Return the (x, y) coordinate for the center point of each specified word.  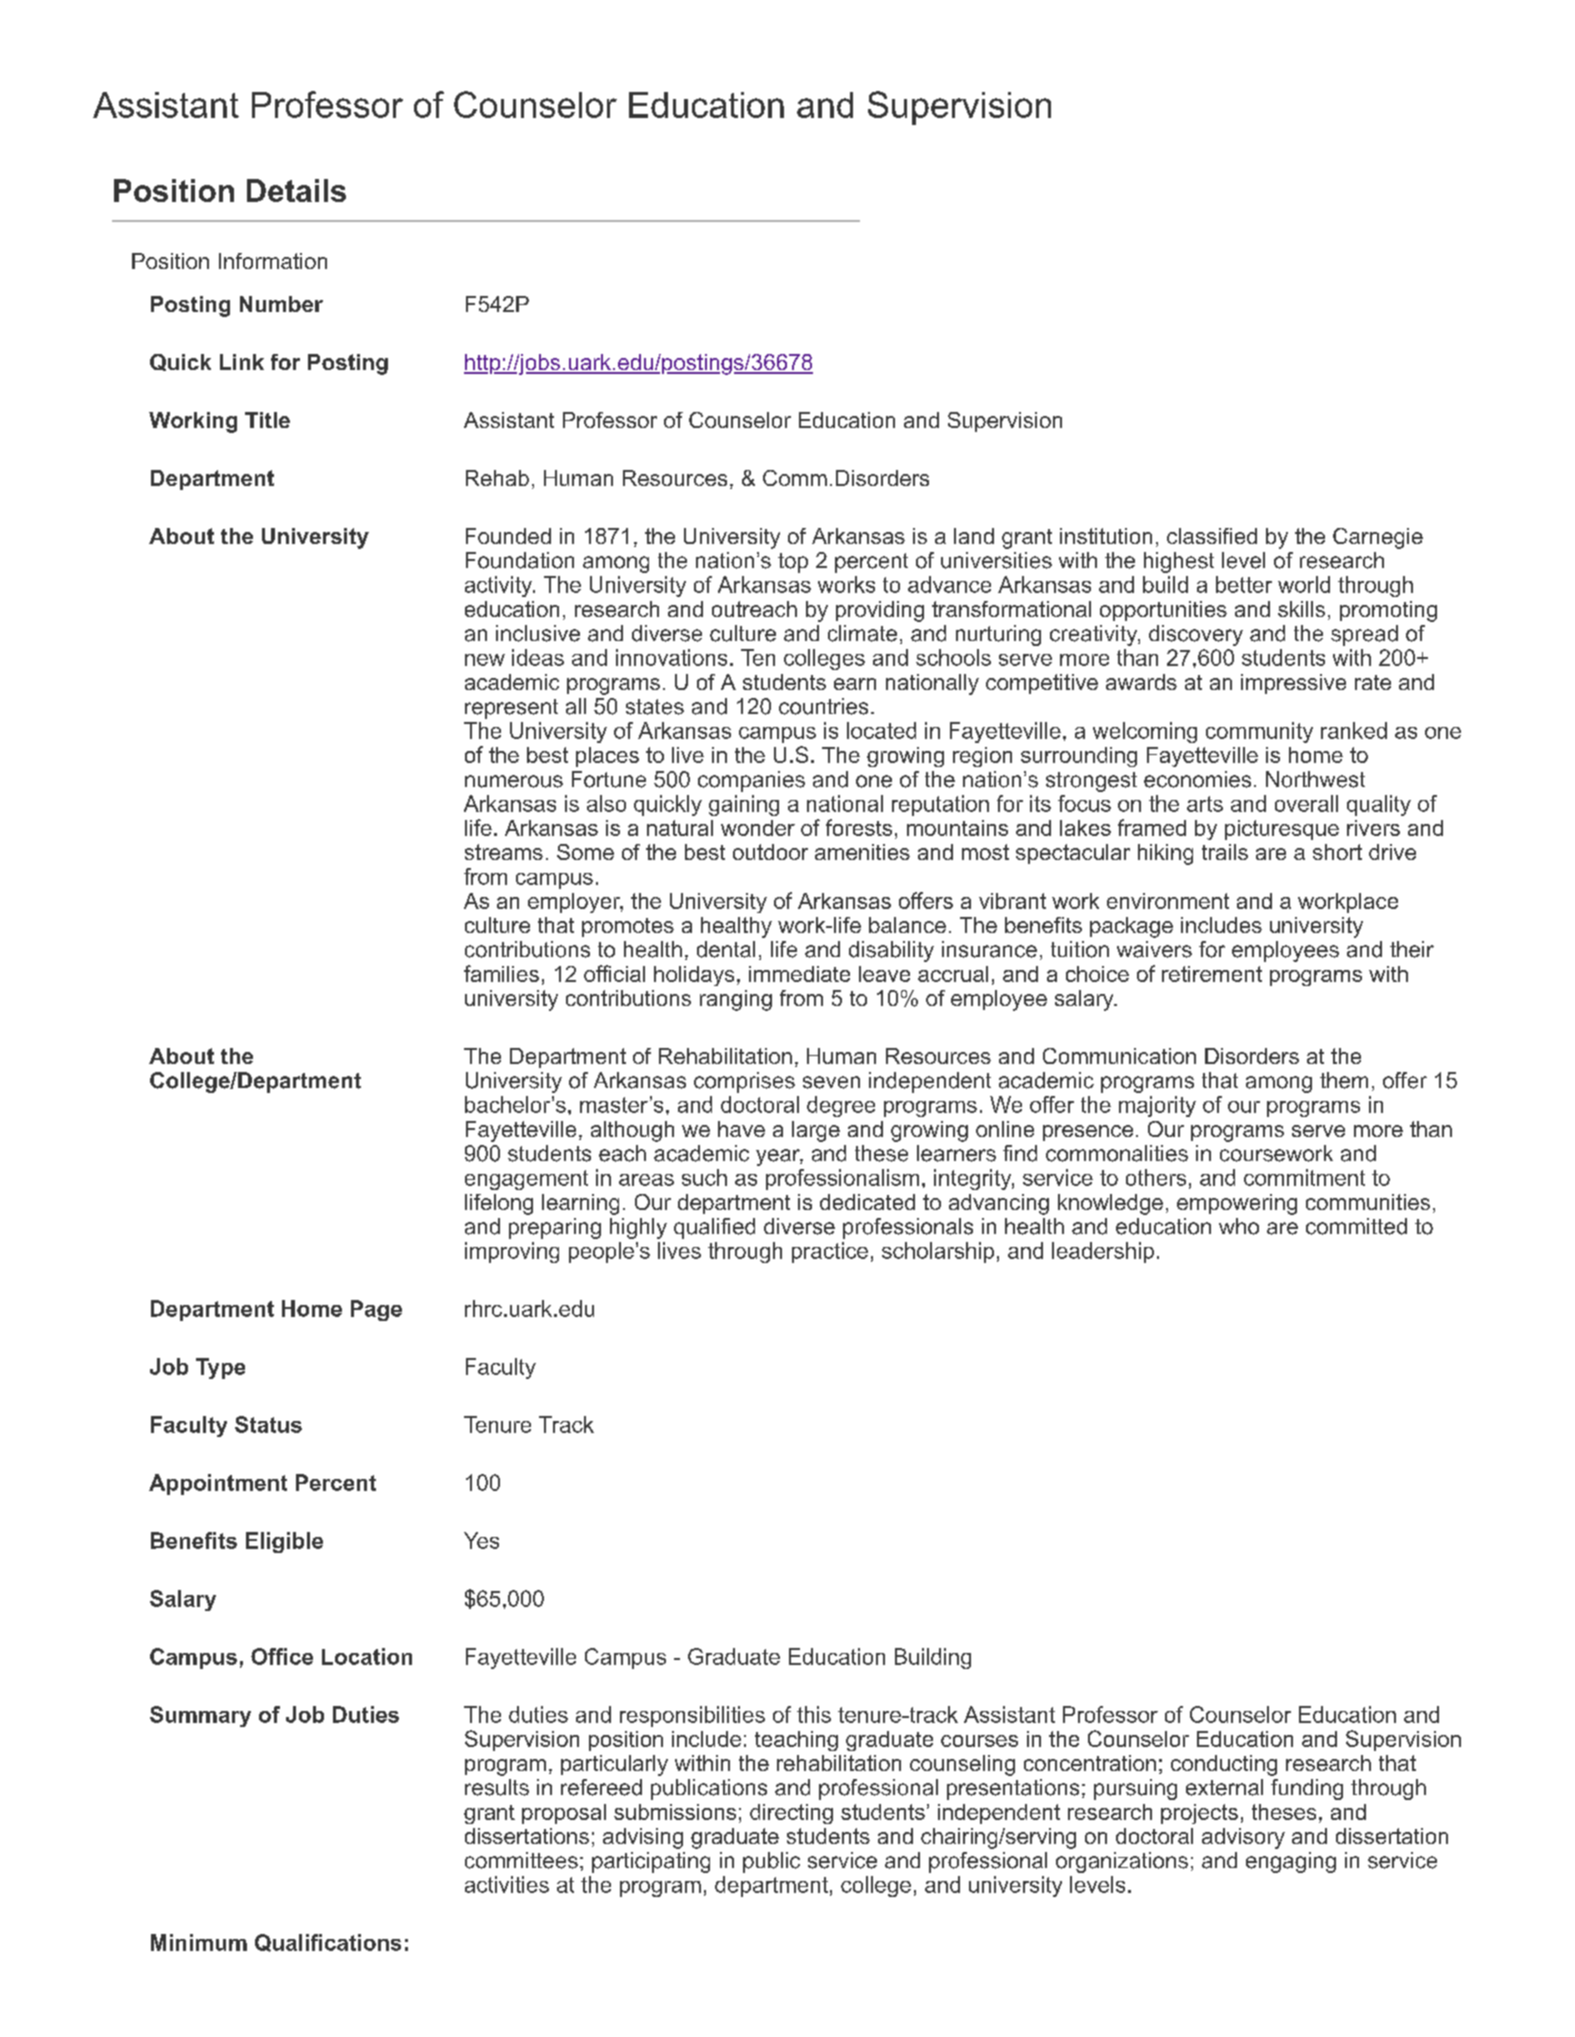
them (1344, 1080)
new (485, 660)
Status (268, 1424)
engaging (1291, 1862)
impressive (1293, 684)
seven (831, 1082)
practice (830, 1252)
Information (273, 261)
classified (1212, 536)
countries (823, 706)
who (1239, 1226)
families (501, 973)
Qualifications (328, 1943)
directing (791, 1814)
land (974, 536)
